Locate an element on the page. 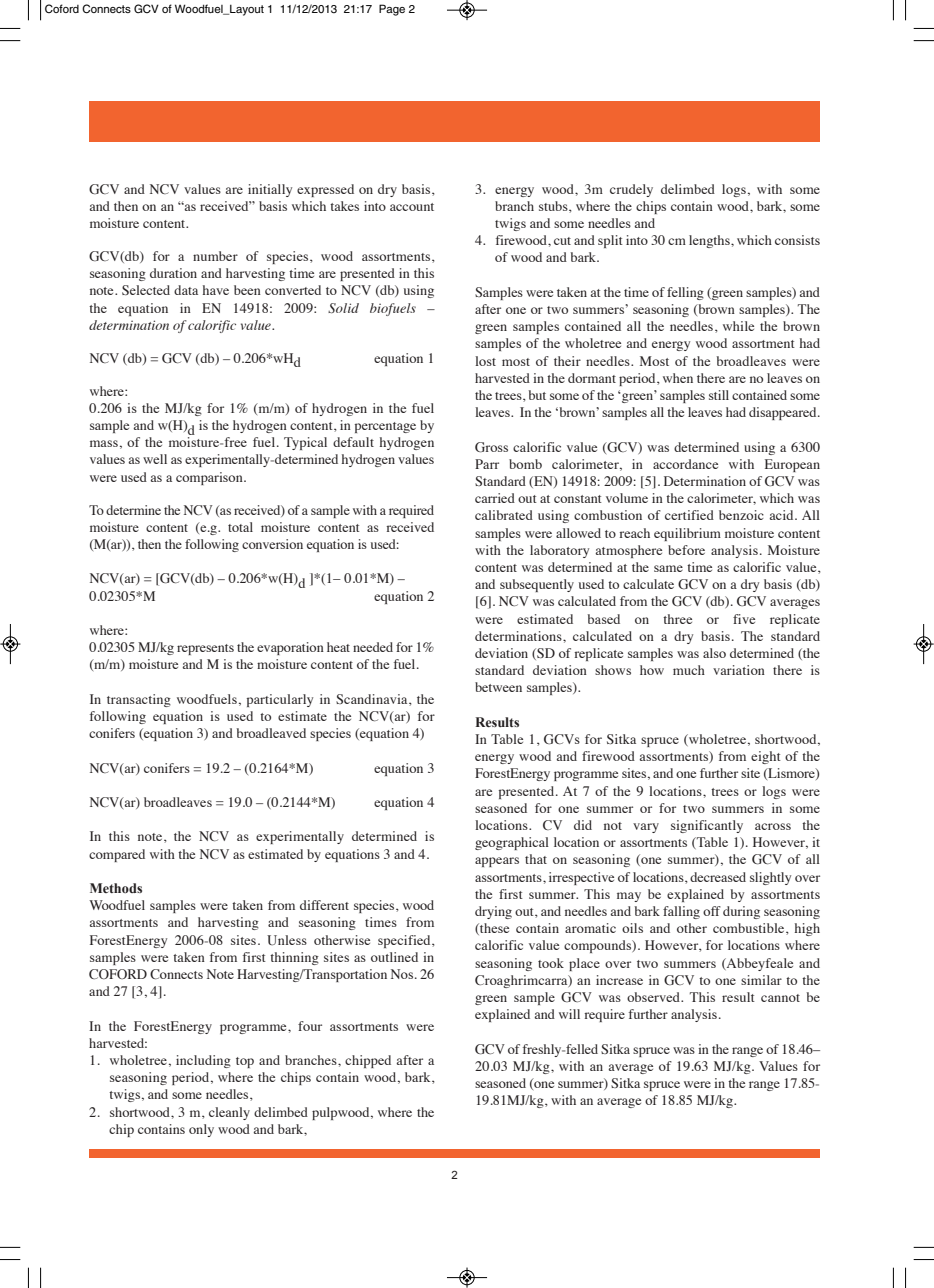 The width and height of the image is (934, 1288). initially is located at coordinates (270, 190).
